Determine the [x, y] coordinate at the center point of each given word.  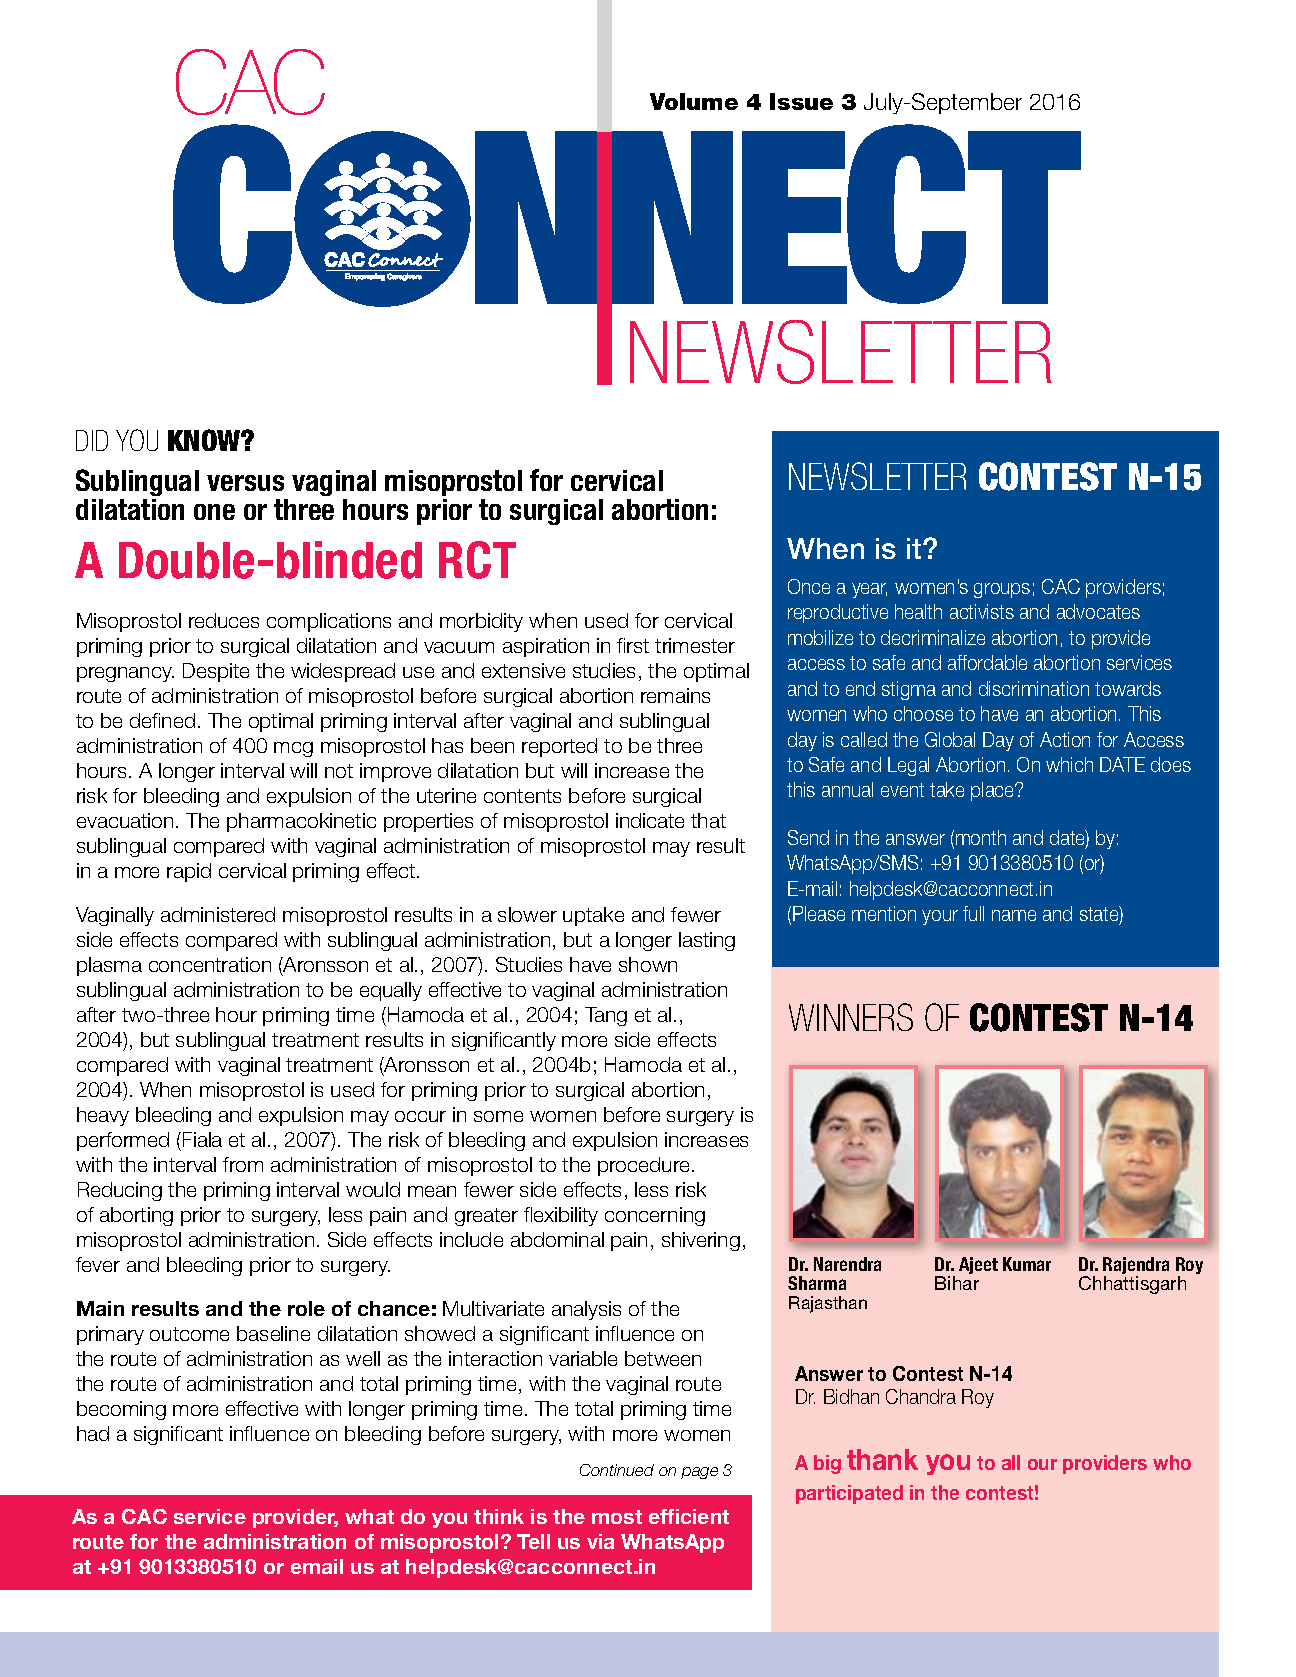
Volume [694, 101]
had [93, 1433]
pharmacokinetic [301, 822]
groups [1002, 590]
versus [245, 483]
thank [882, 1459]
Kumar [1027, 1264]
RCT [477, 560]
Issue [801, 101]
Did [92, 440]
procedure [645, 1166]
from [243, 1164]
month [981, 837]
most [617, 1517]
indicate [650, 820]
